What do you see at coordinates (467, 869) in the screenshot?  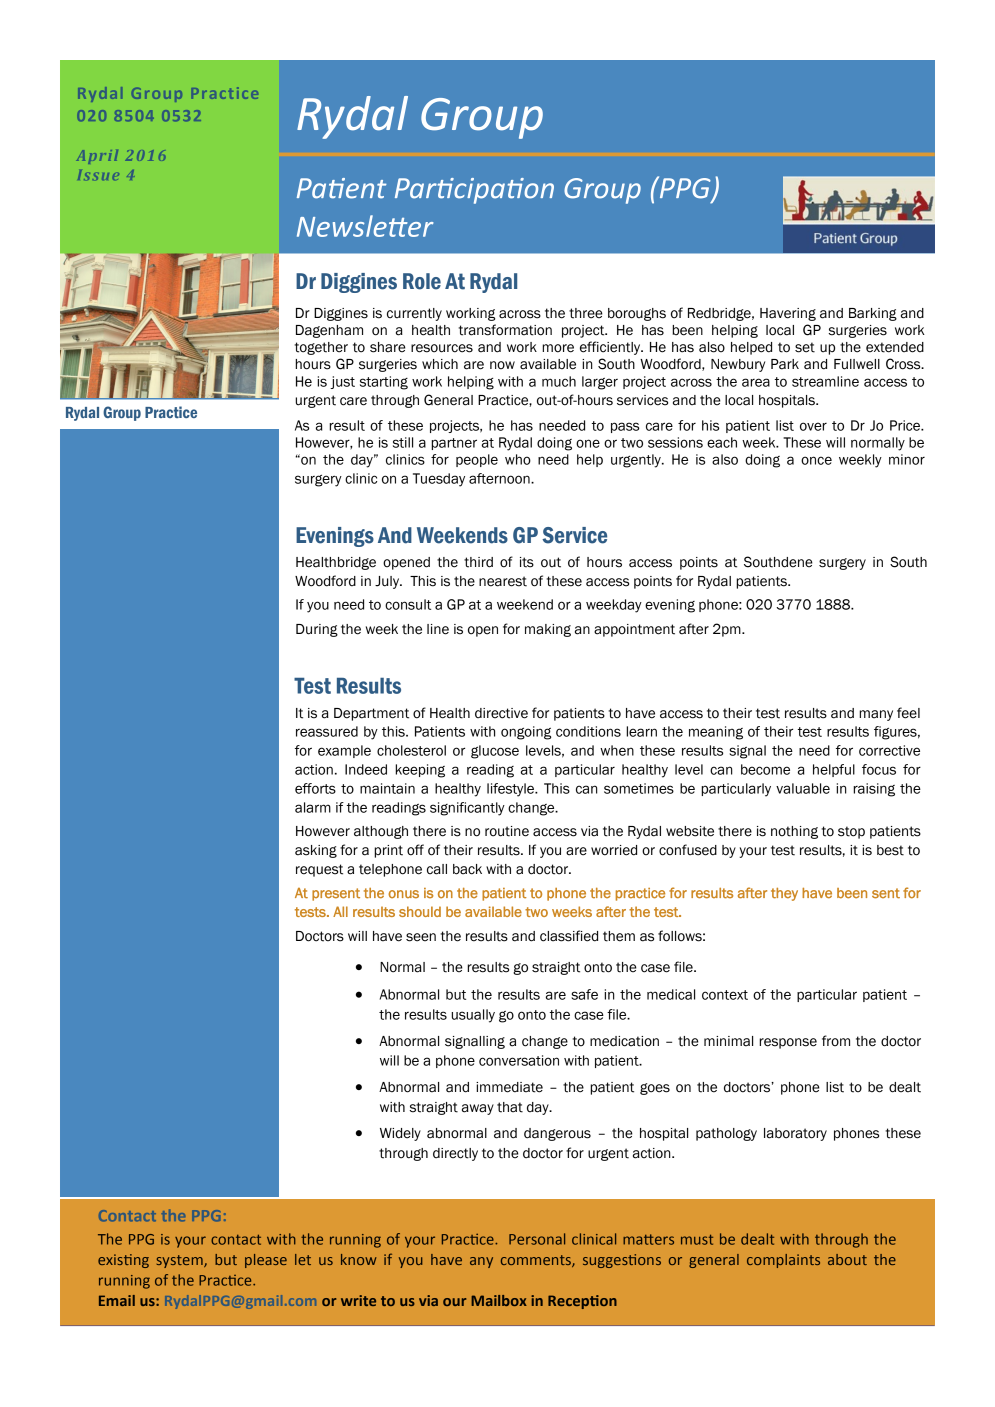 I see `back` at bounding box center [467, 869].
